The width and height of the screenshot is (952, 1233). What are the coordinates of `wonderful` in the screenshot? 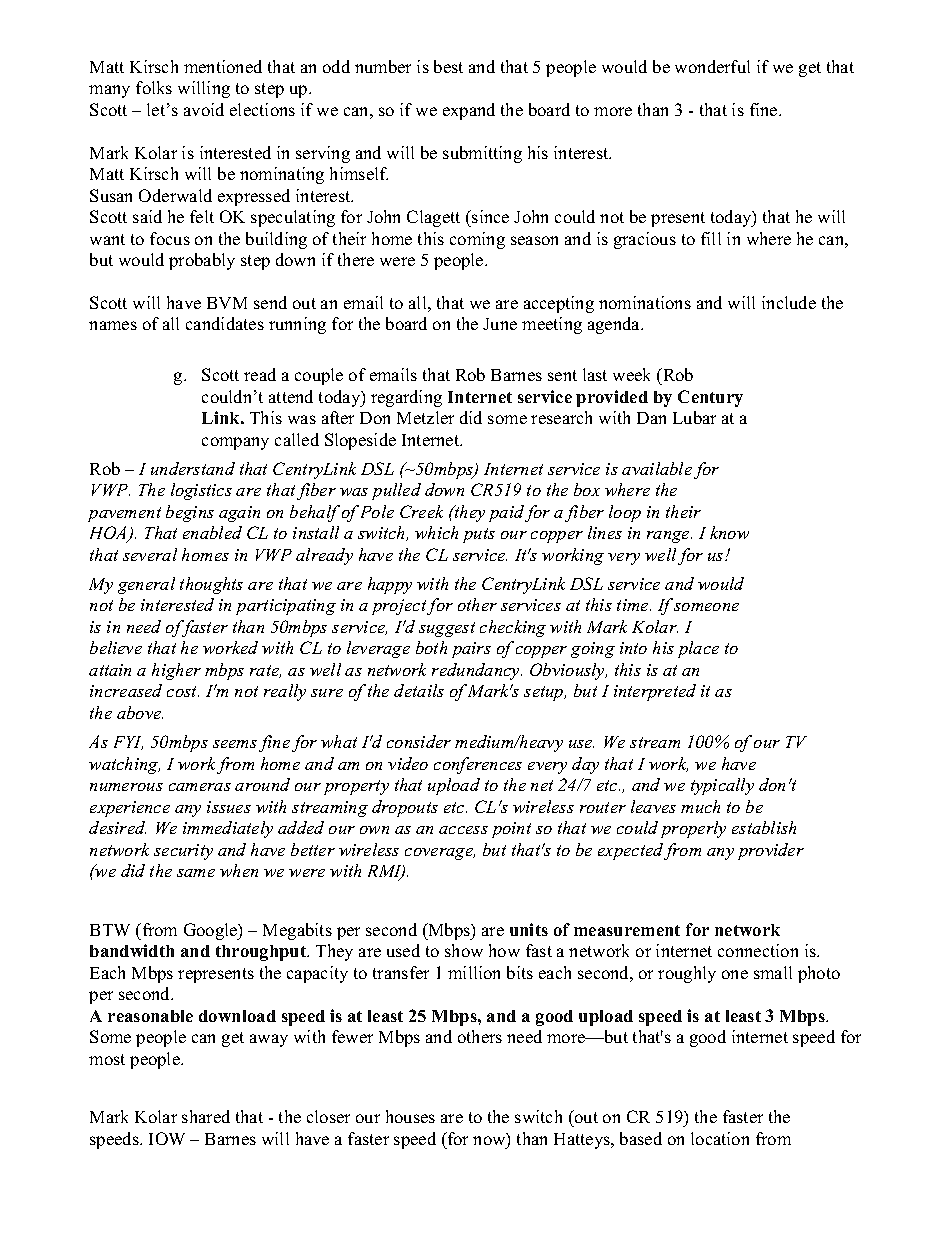 It's located at (712, 66).
